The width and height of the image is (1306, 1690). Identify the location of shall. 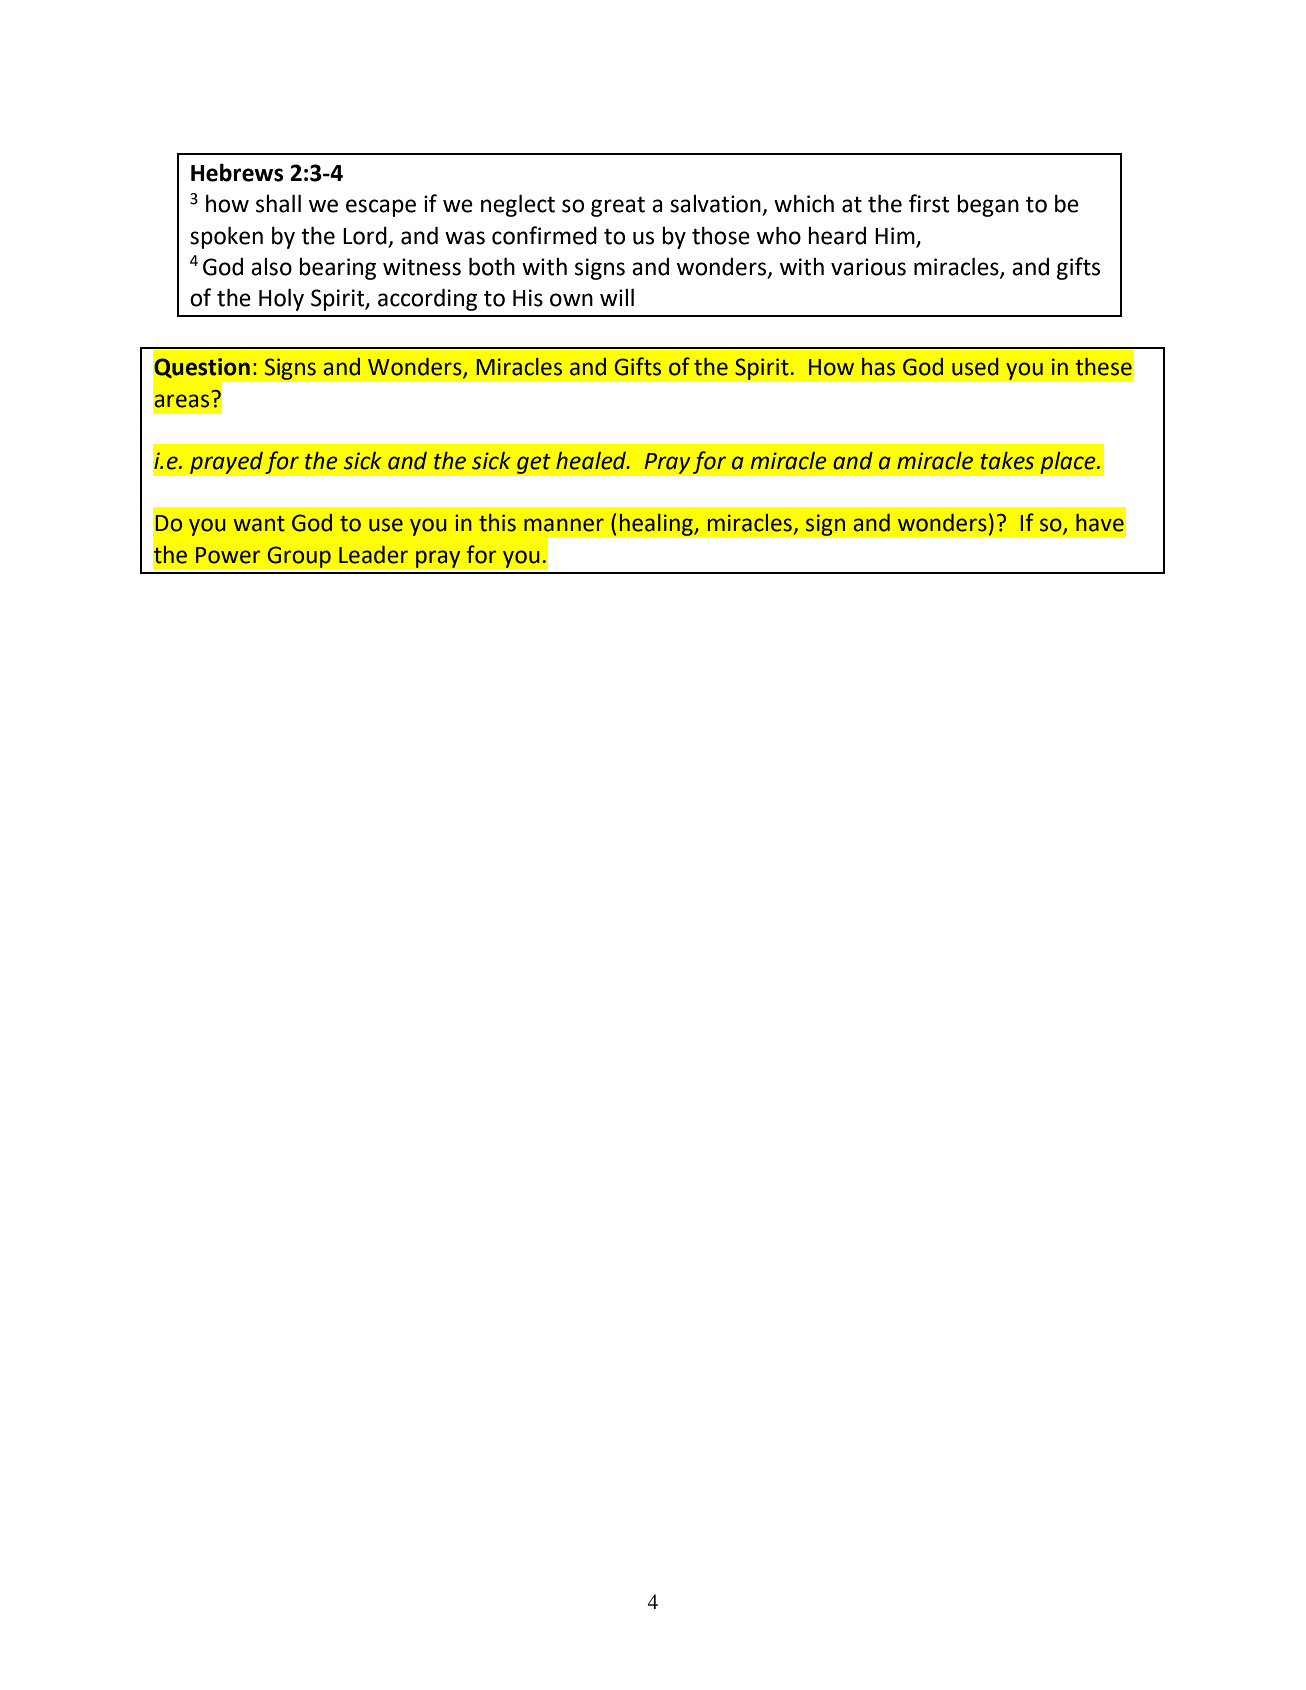
(278, 203).
